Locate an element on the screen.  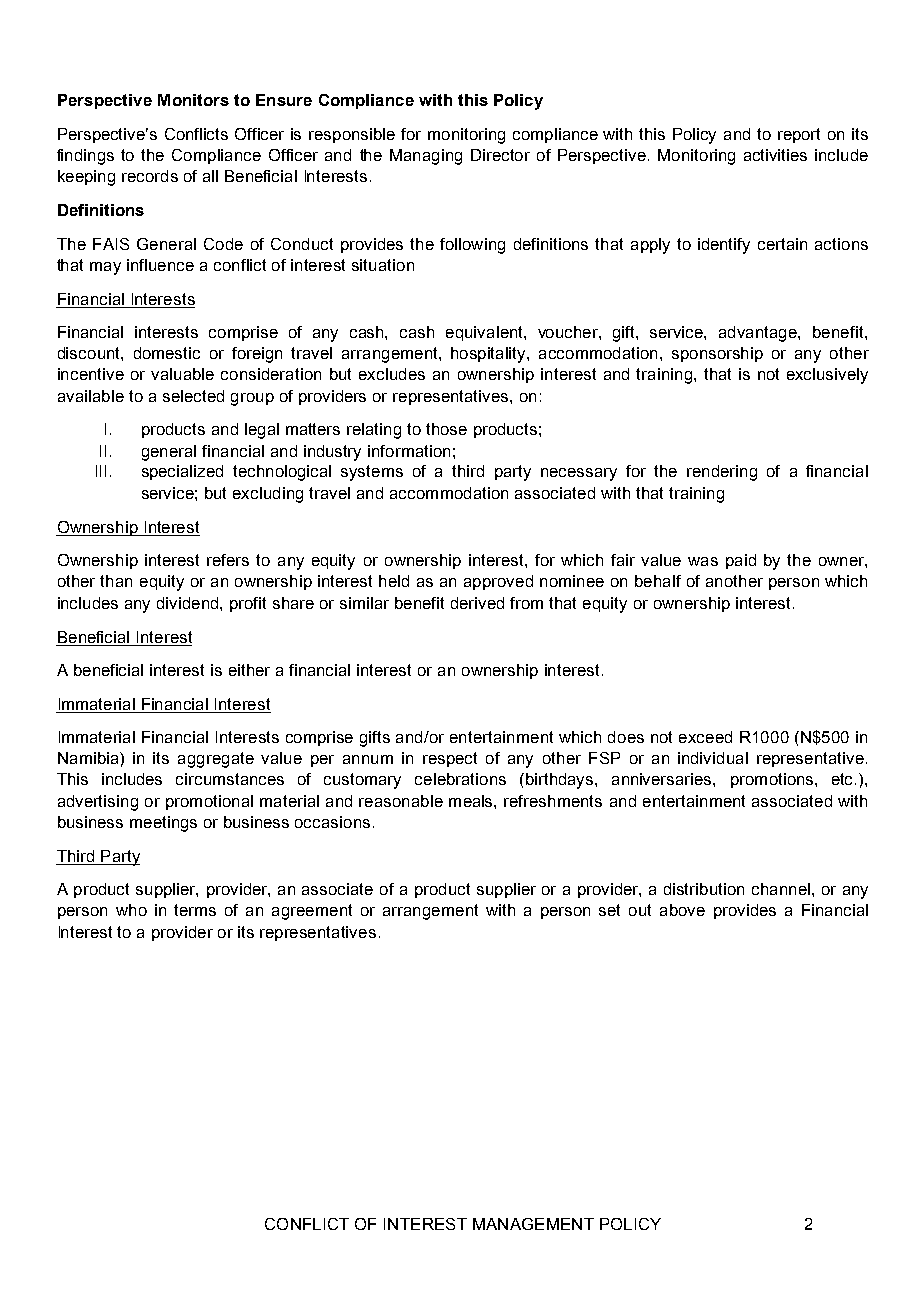
Director is located at coordinates (500, 155).
